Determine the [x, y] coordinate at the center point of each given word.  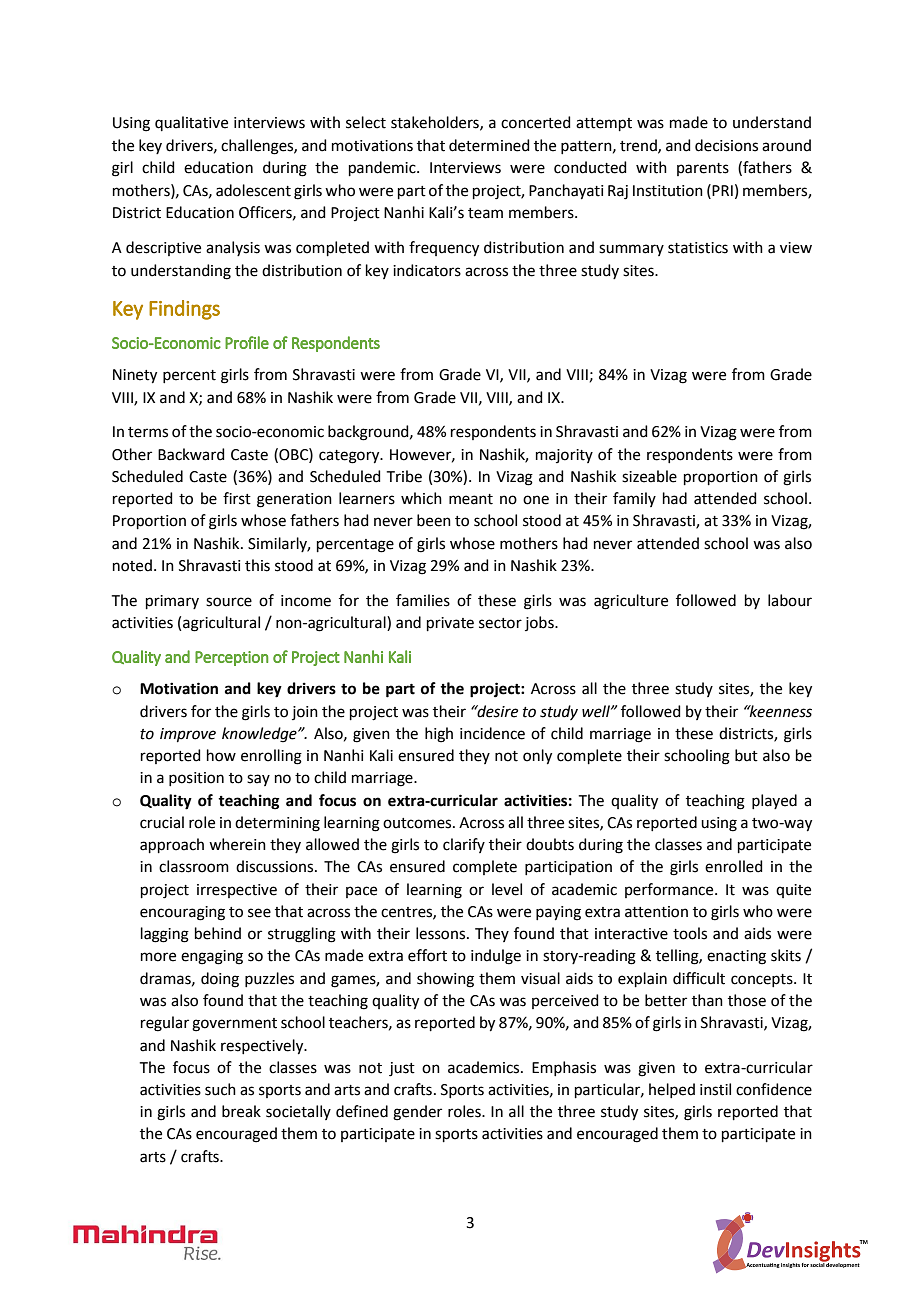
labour [790, 600]
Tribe [404, 476]
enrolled [734, 866]
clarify [464, 845]
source [229, 602]
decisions [726, 145]
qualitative [191, 123]
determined [489, 145]
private [450, 624]
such [220, 1089]
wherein [237, 844]
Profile [247, 342]
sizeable [649, 476]
